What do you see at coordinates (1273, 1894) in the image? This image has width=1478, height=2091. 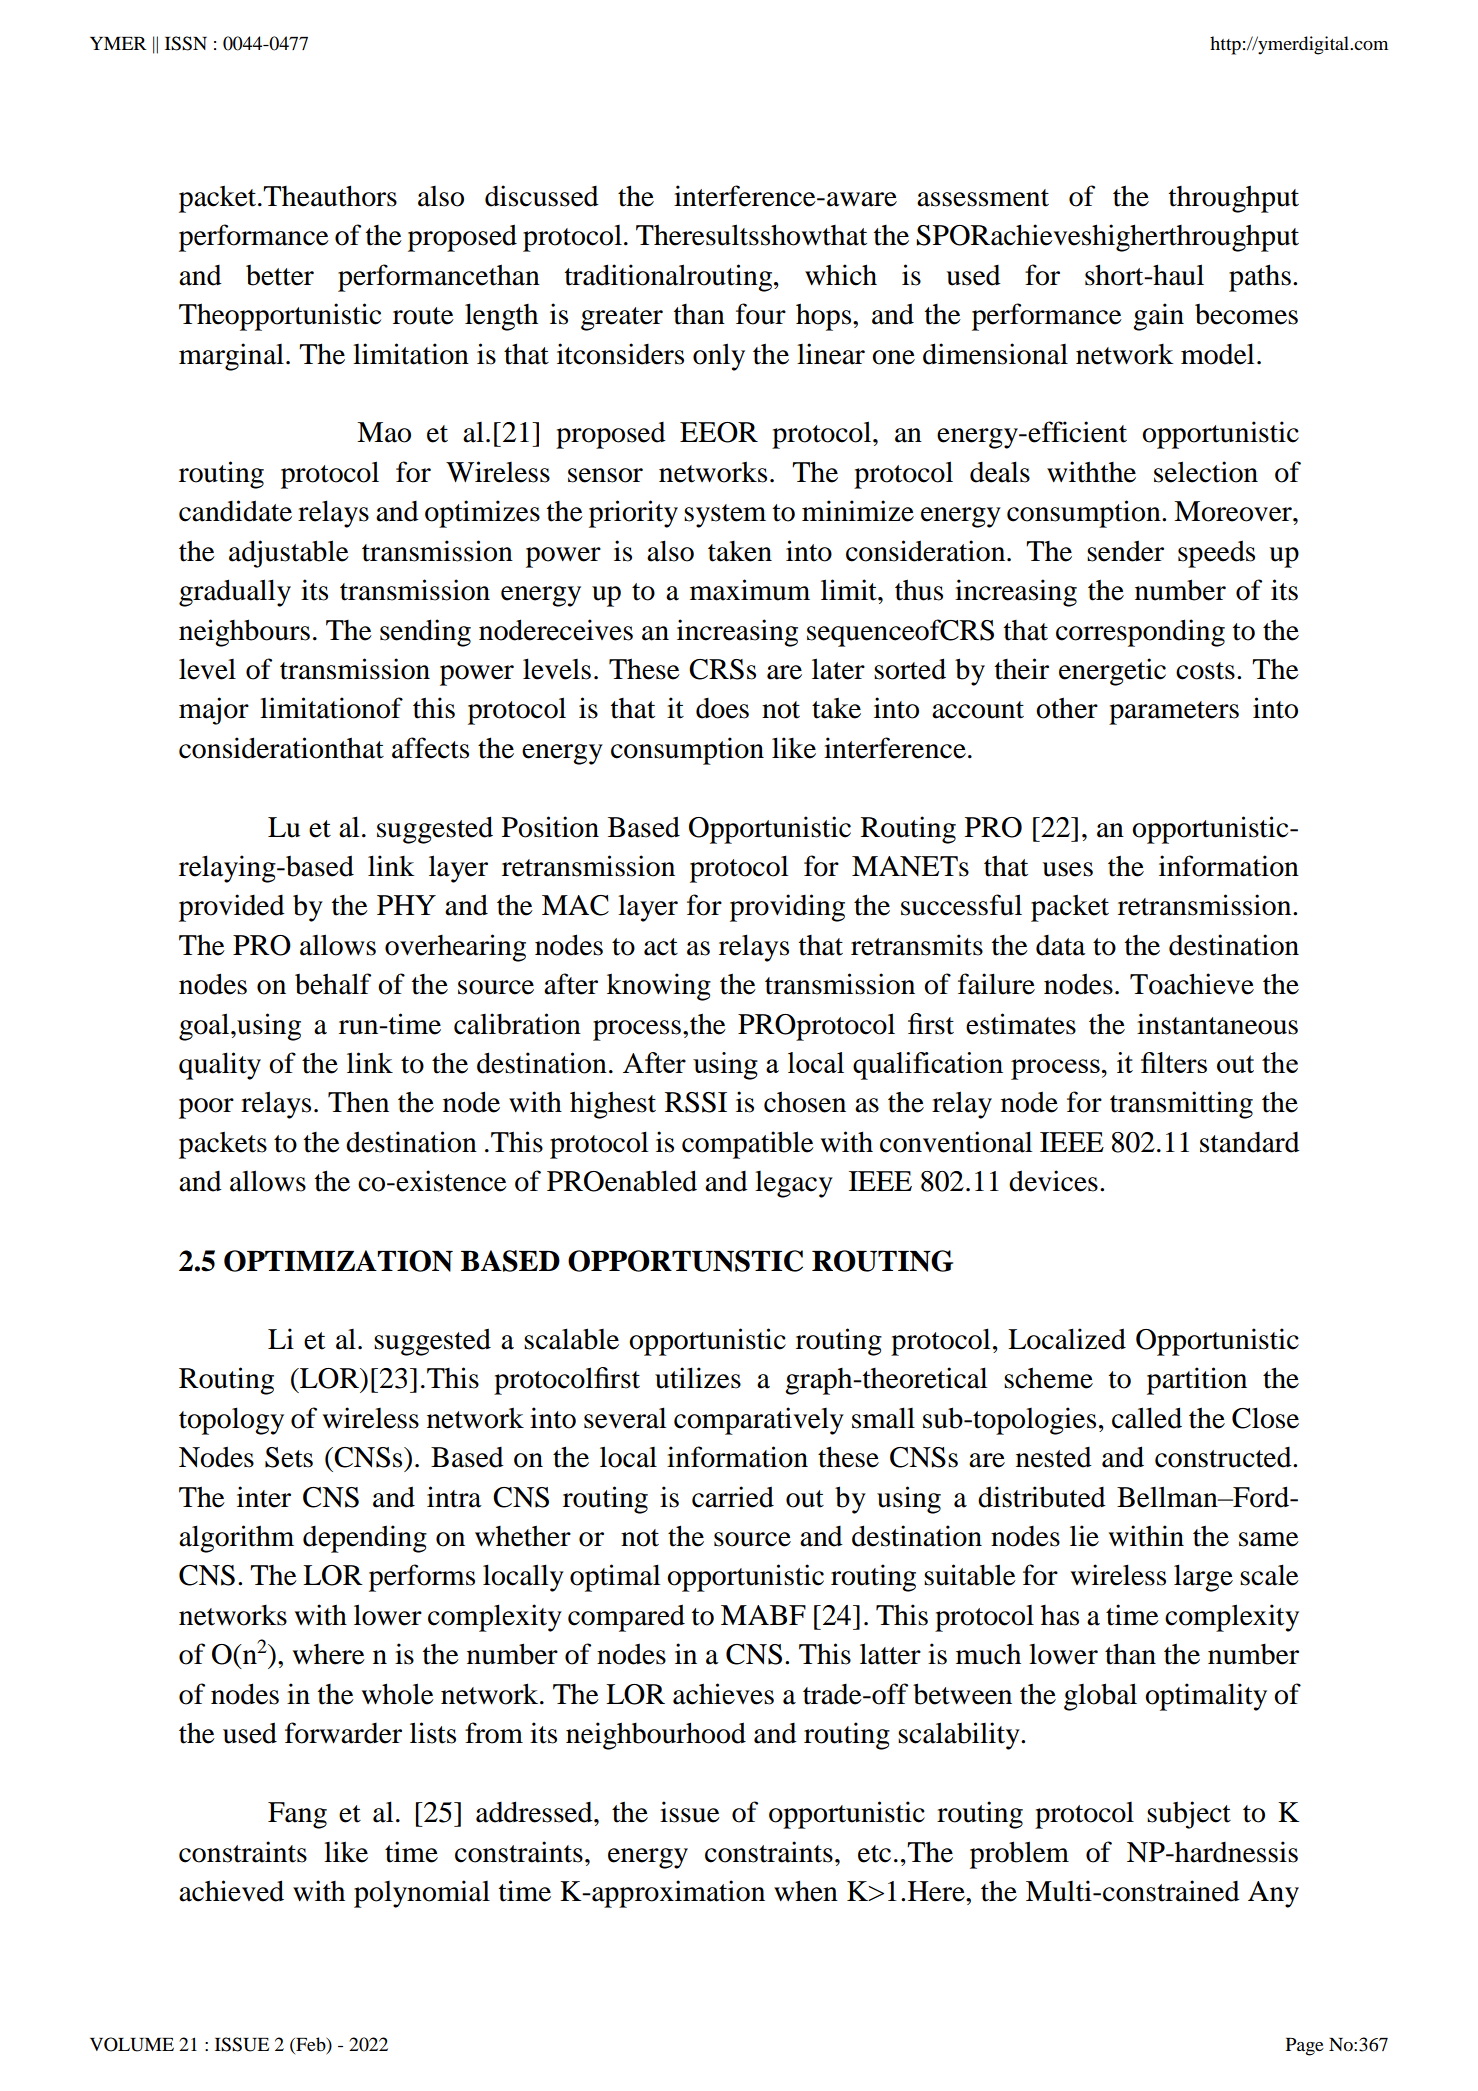 I see `Any` at bounding box center [1273, 1894].
